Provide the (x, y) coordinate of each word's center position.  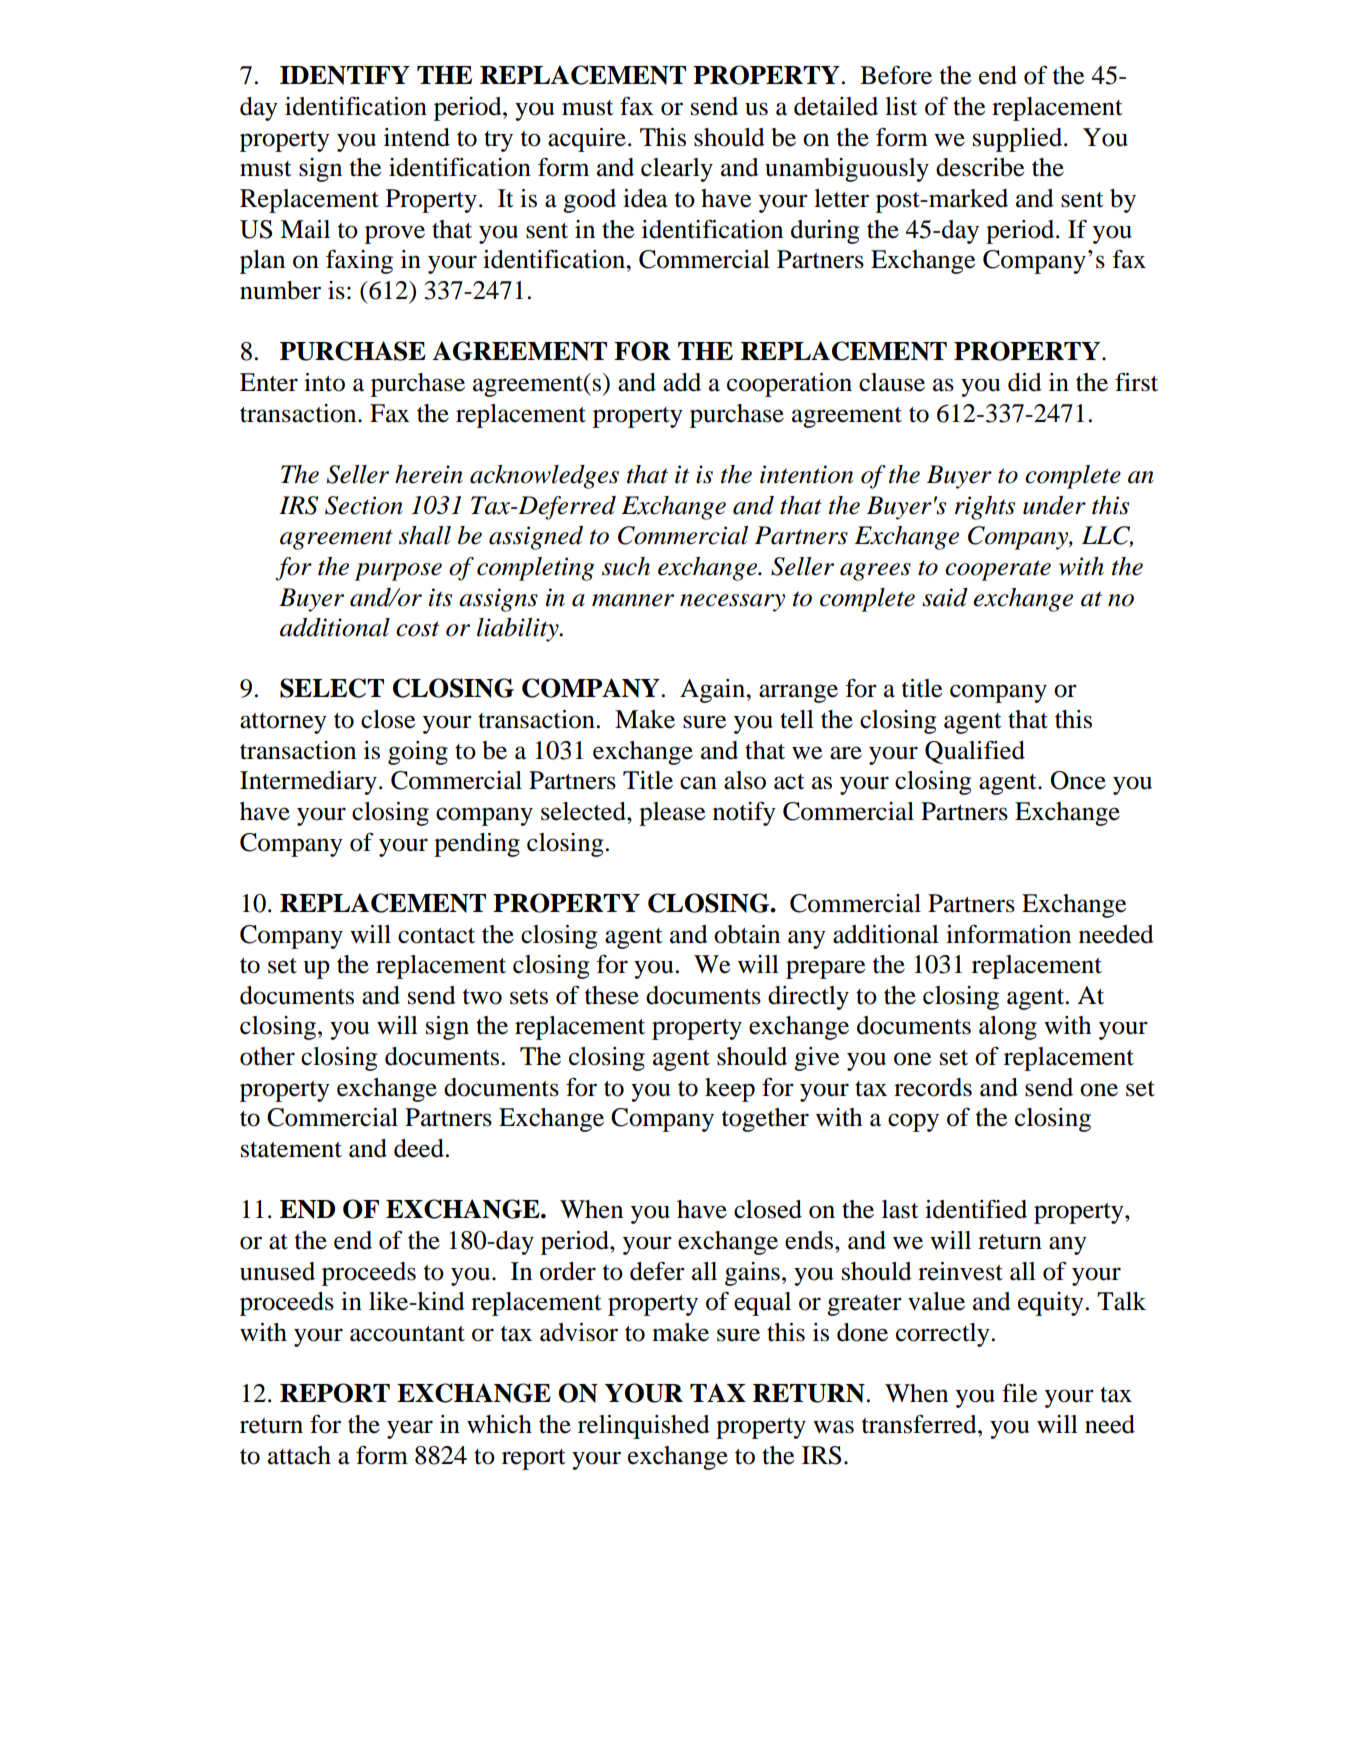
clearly (677, 170)
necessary (732, 603)
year (410, 1429)
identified (976, 1209)
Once (1078, 780)
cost (417, 629)
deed (419, 1148)
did (1025, 382)
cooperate (998, 570)
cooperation (789, 385)
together (765, 1120)
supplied (1019, 140)
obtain (747, 934)
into (324, 382)
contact (436, 936)
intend (417, 137)
